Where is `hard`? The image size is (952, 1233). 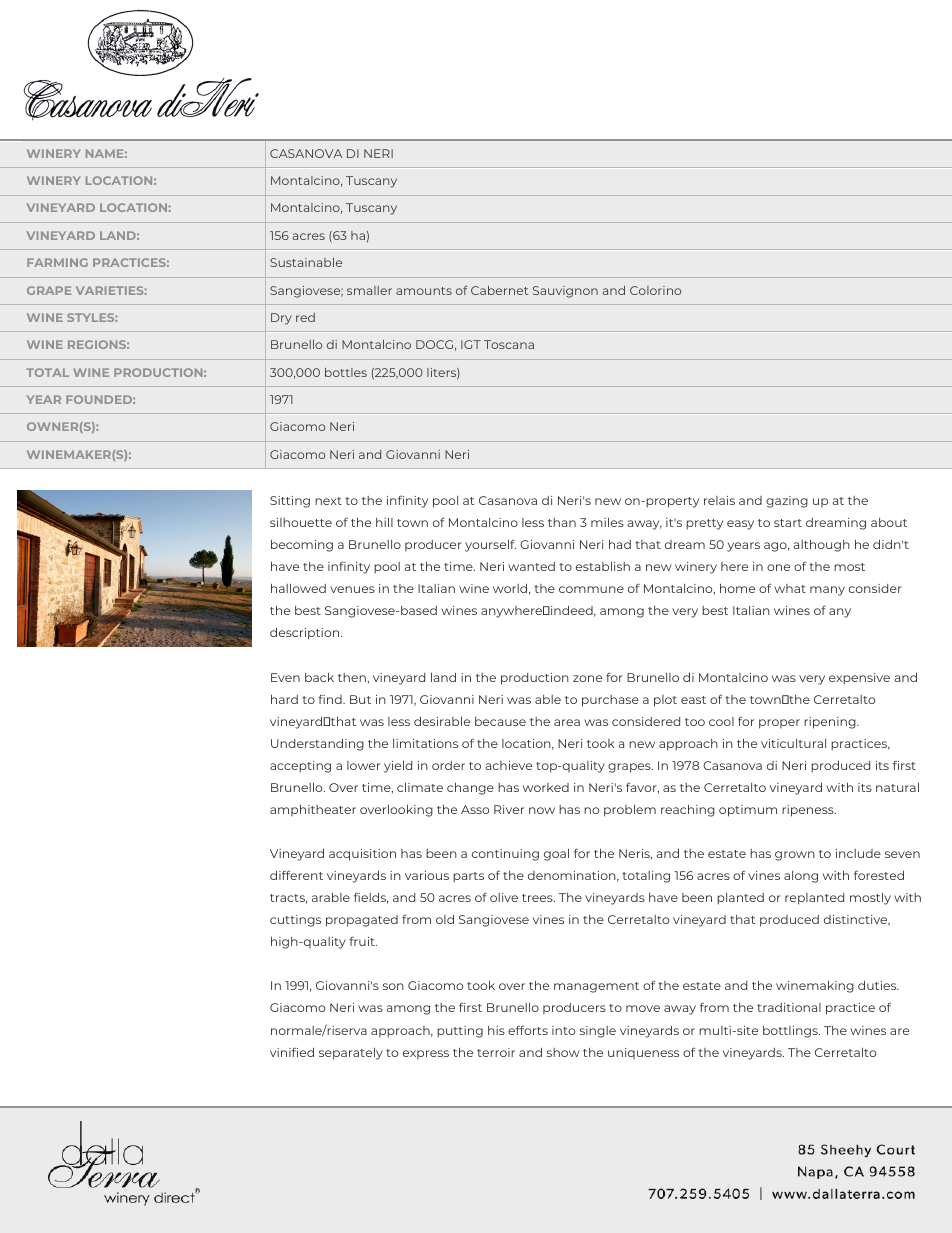 hard is located at coordinates (284, 699).
